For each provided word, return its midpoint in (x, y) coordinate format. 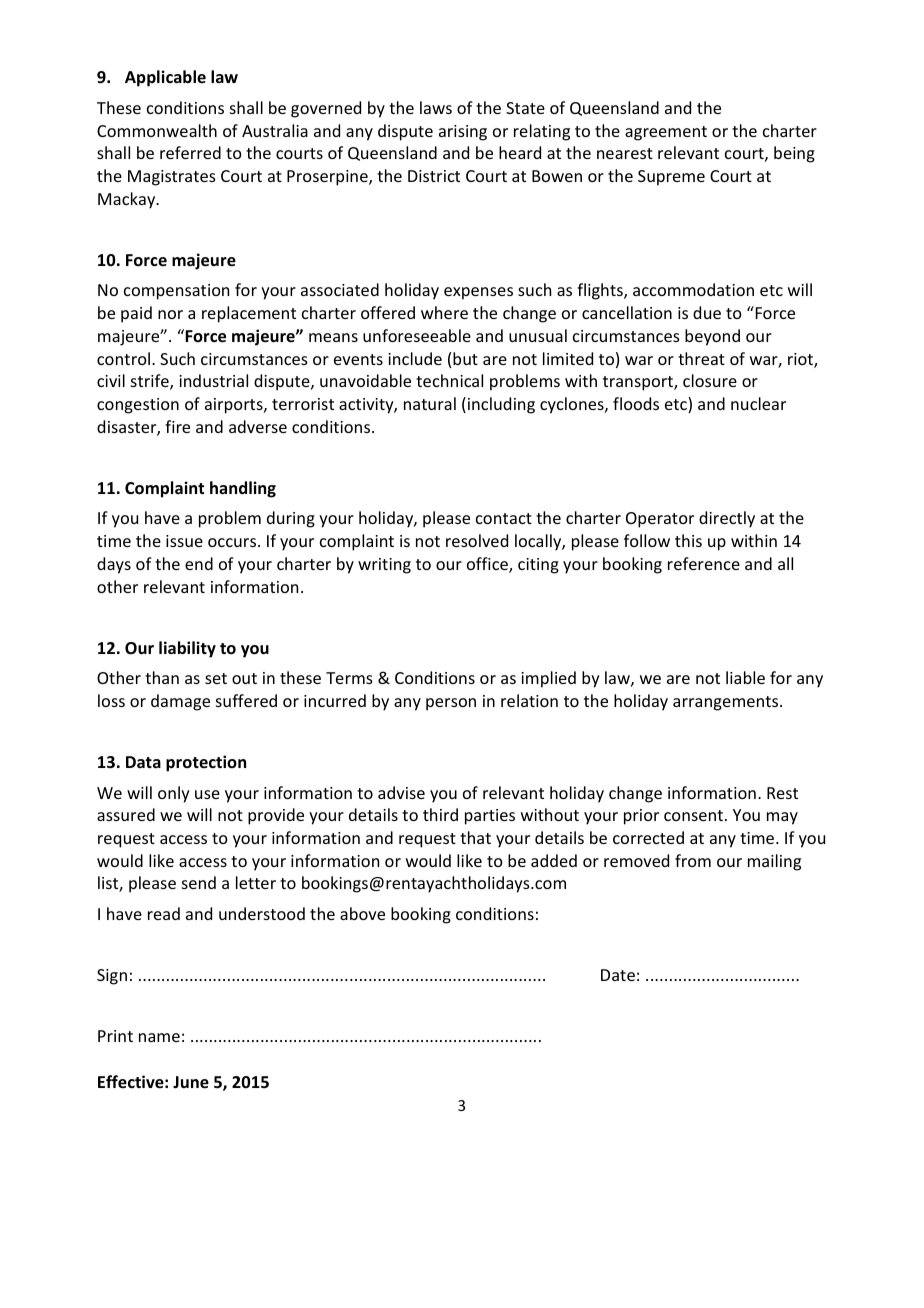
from (693, 860)
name (159, 1037)
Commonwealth (157, 130)
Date (618, 975)
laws (436, 107)
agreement (666, 133)
